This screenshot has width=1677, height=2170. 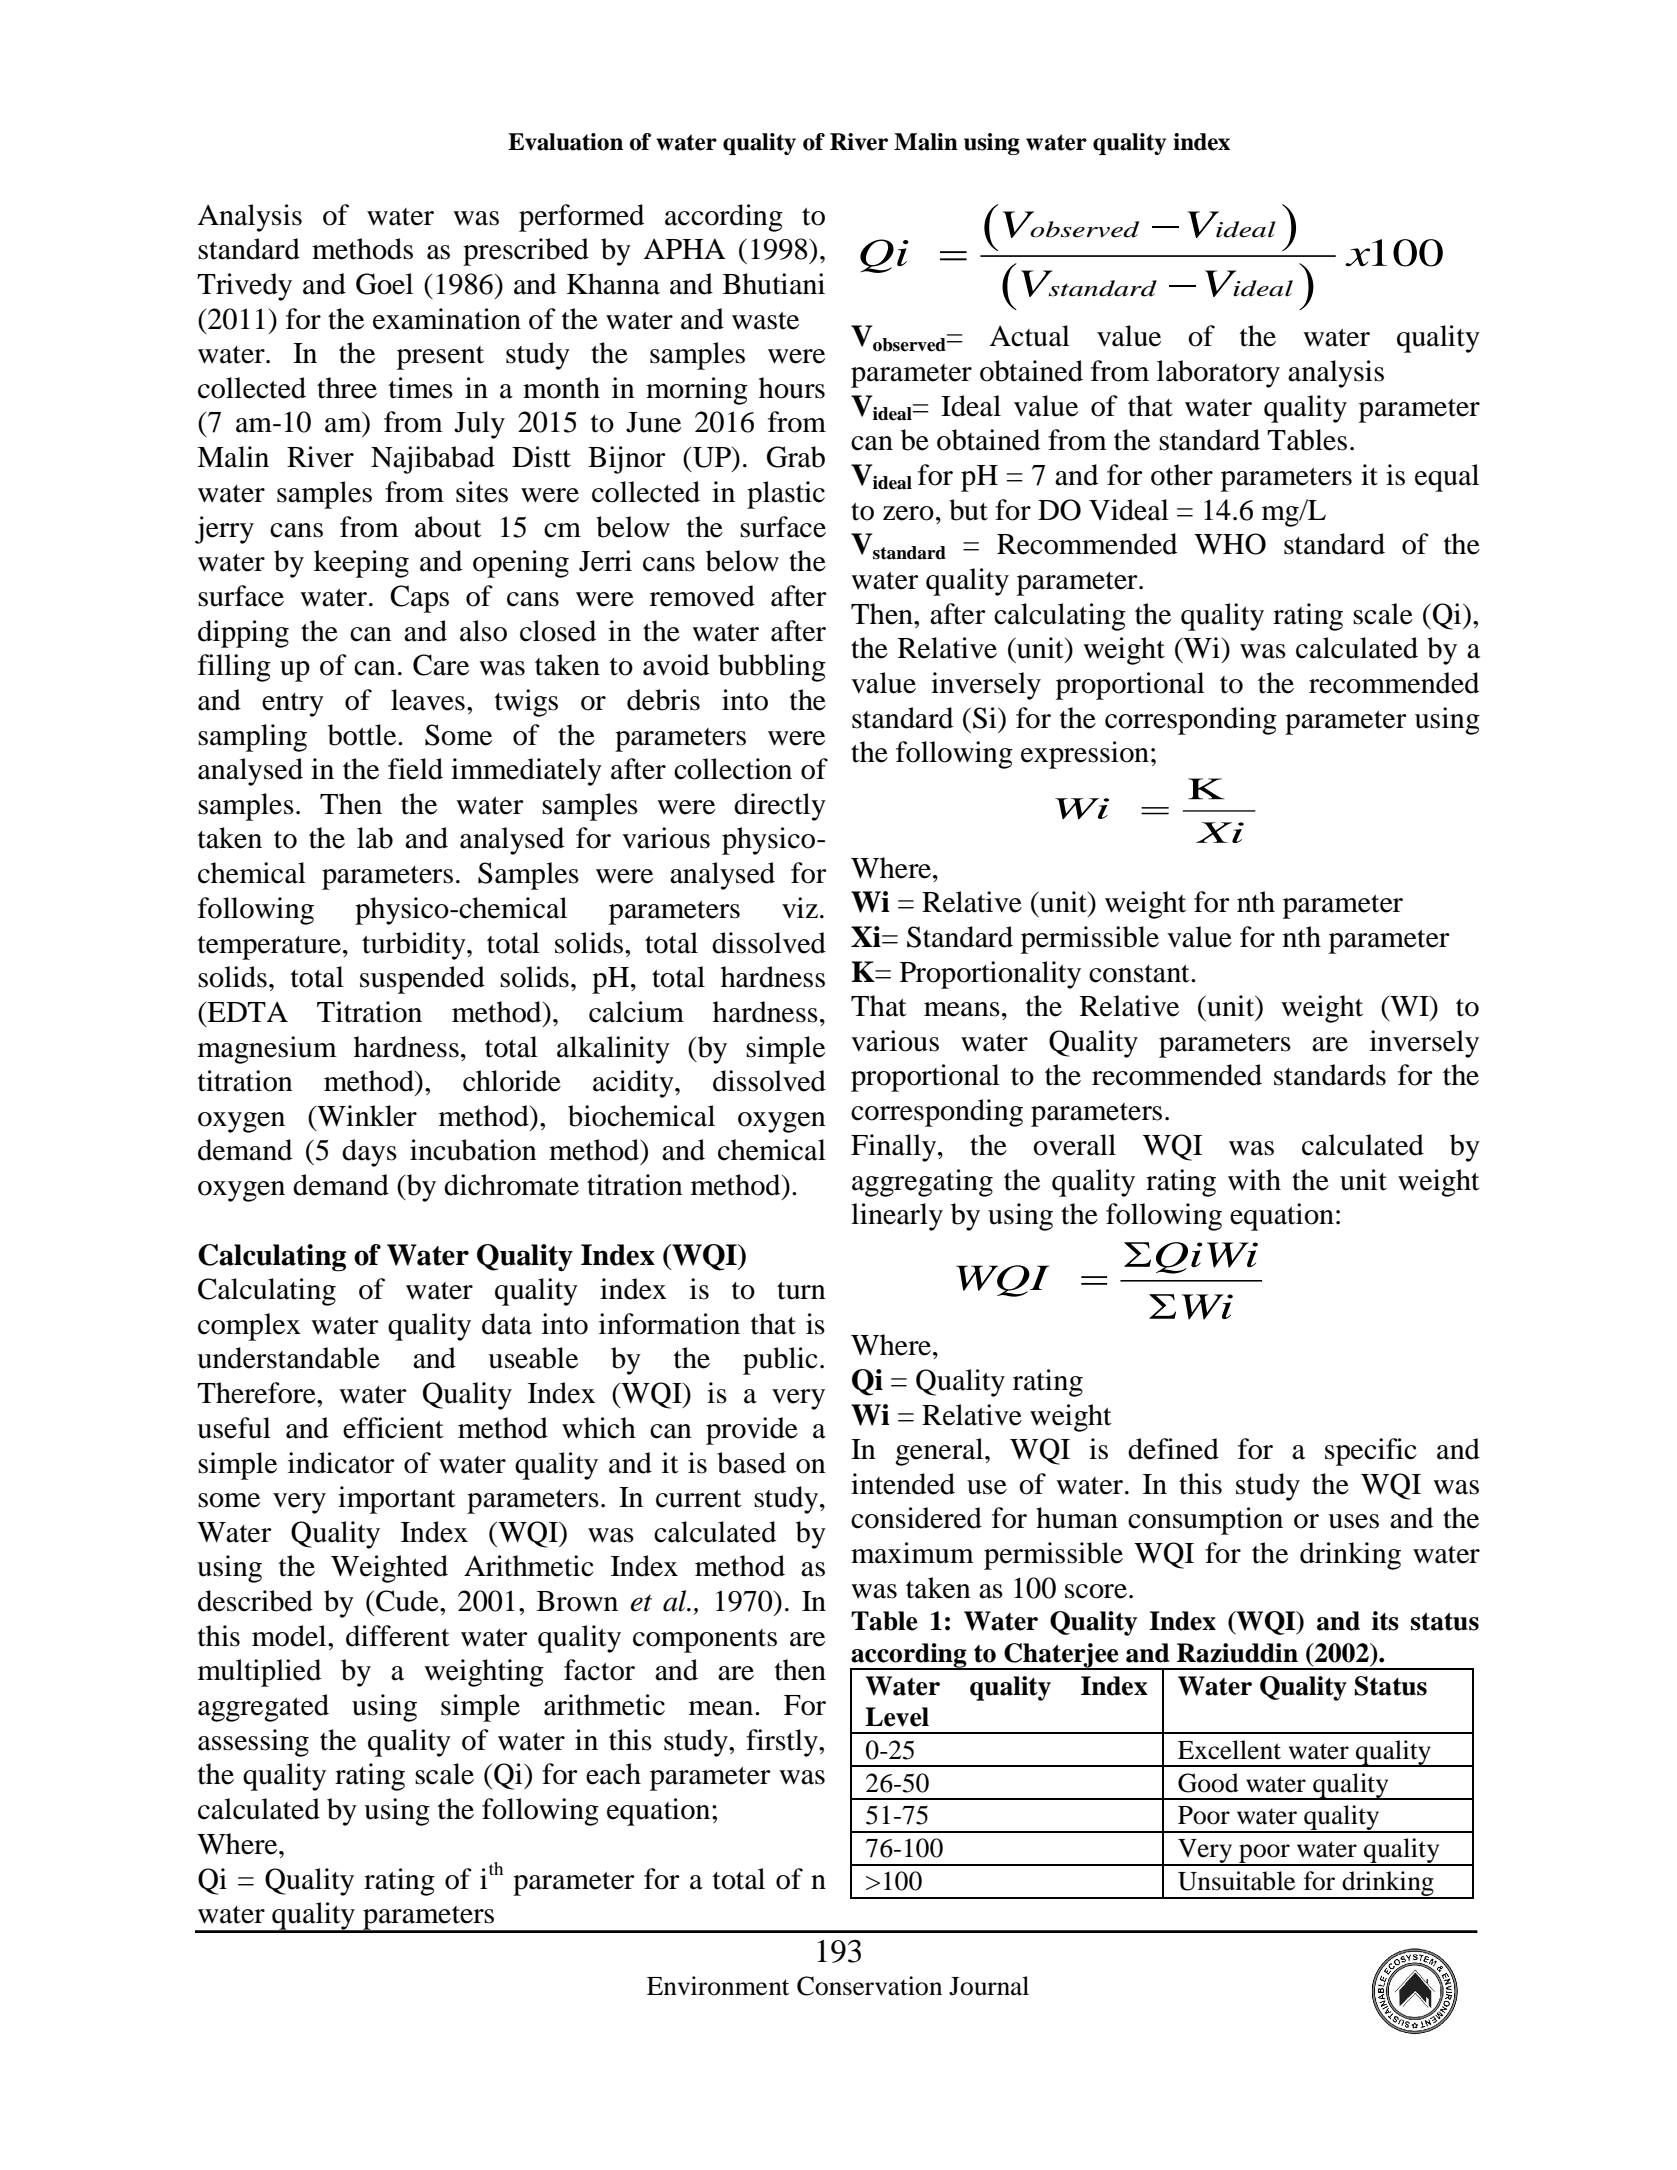 What do you see at coordinates (384, 284) in the screenshot?
I see `Goel` at bounding box center [384, 284].
